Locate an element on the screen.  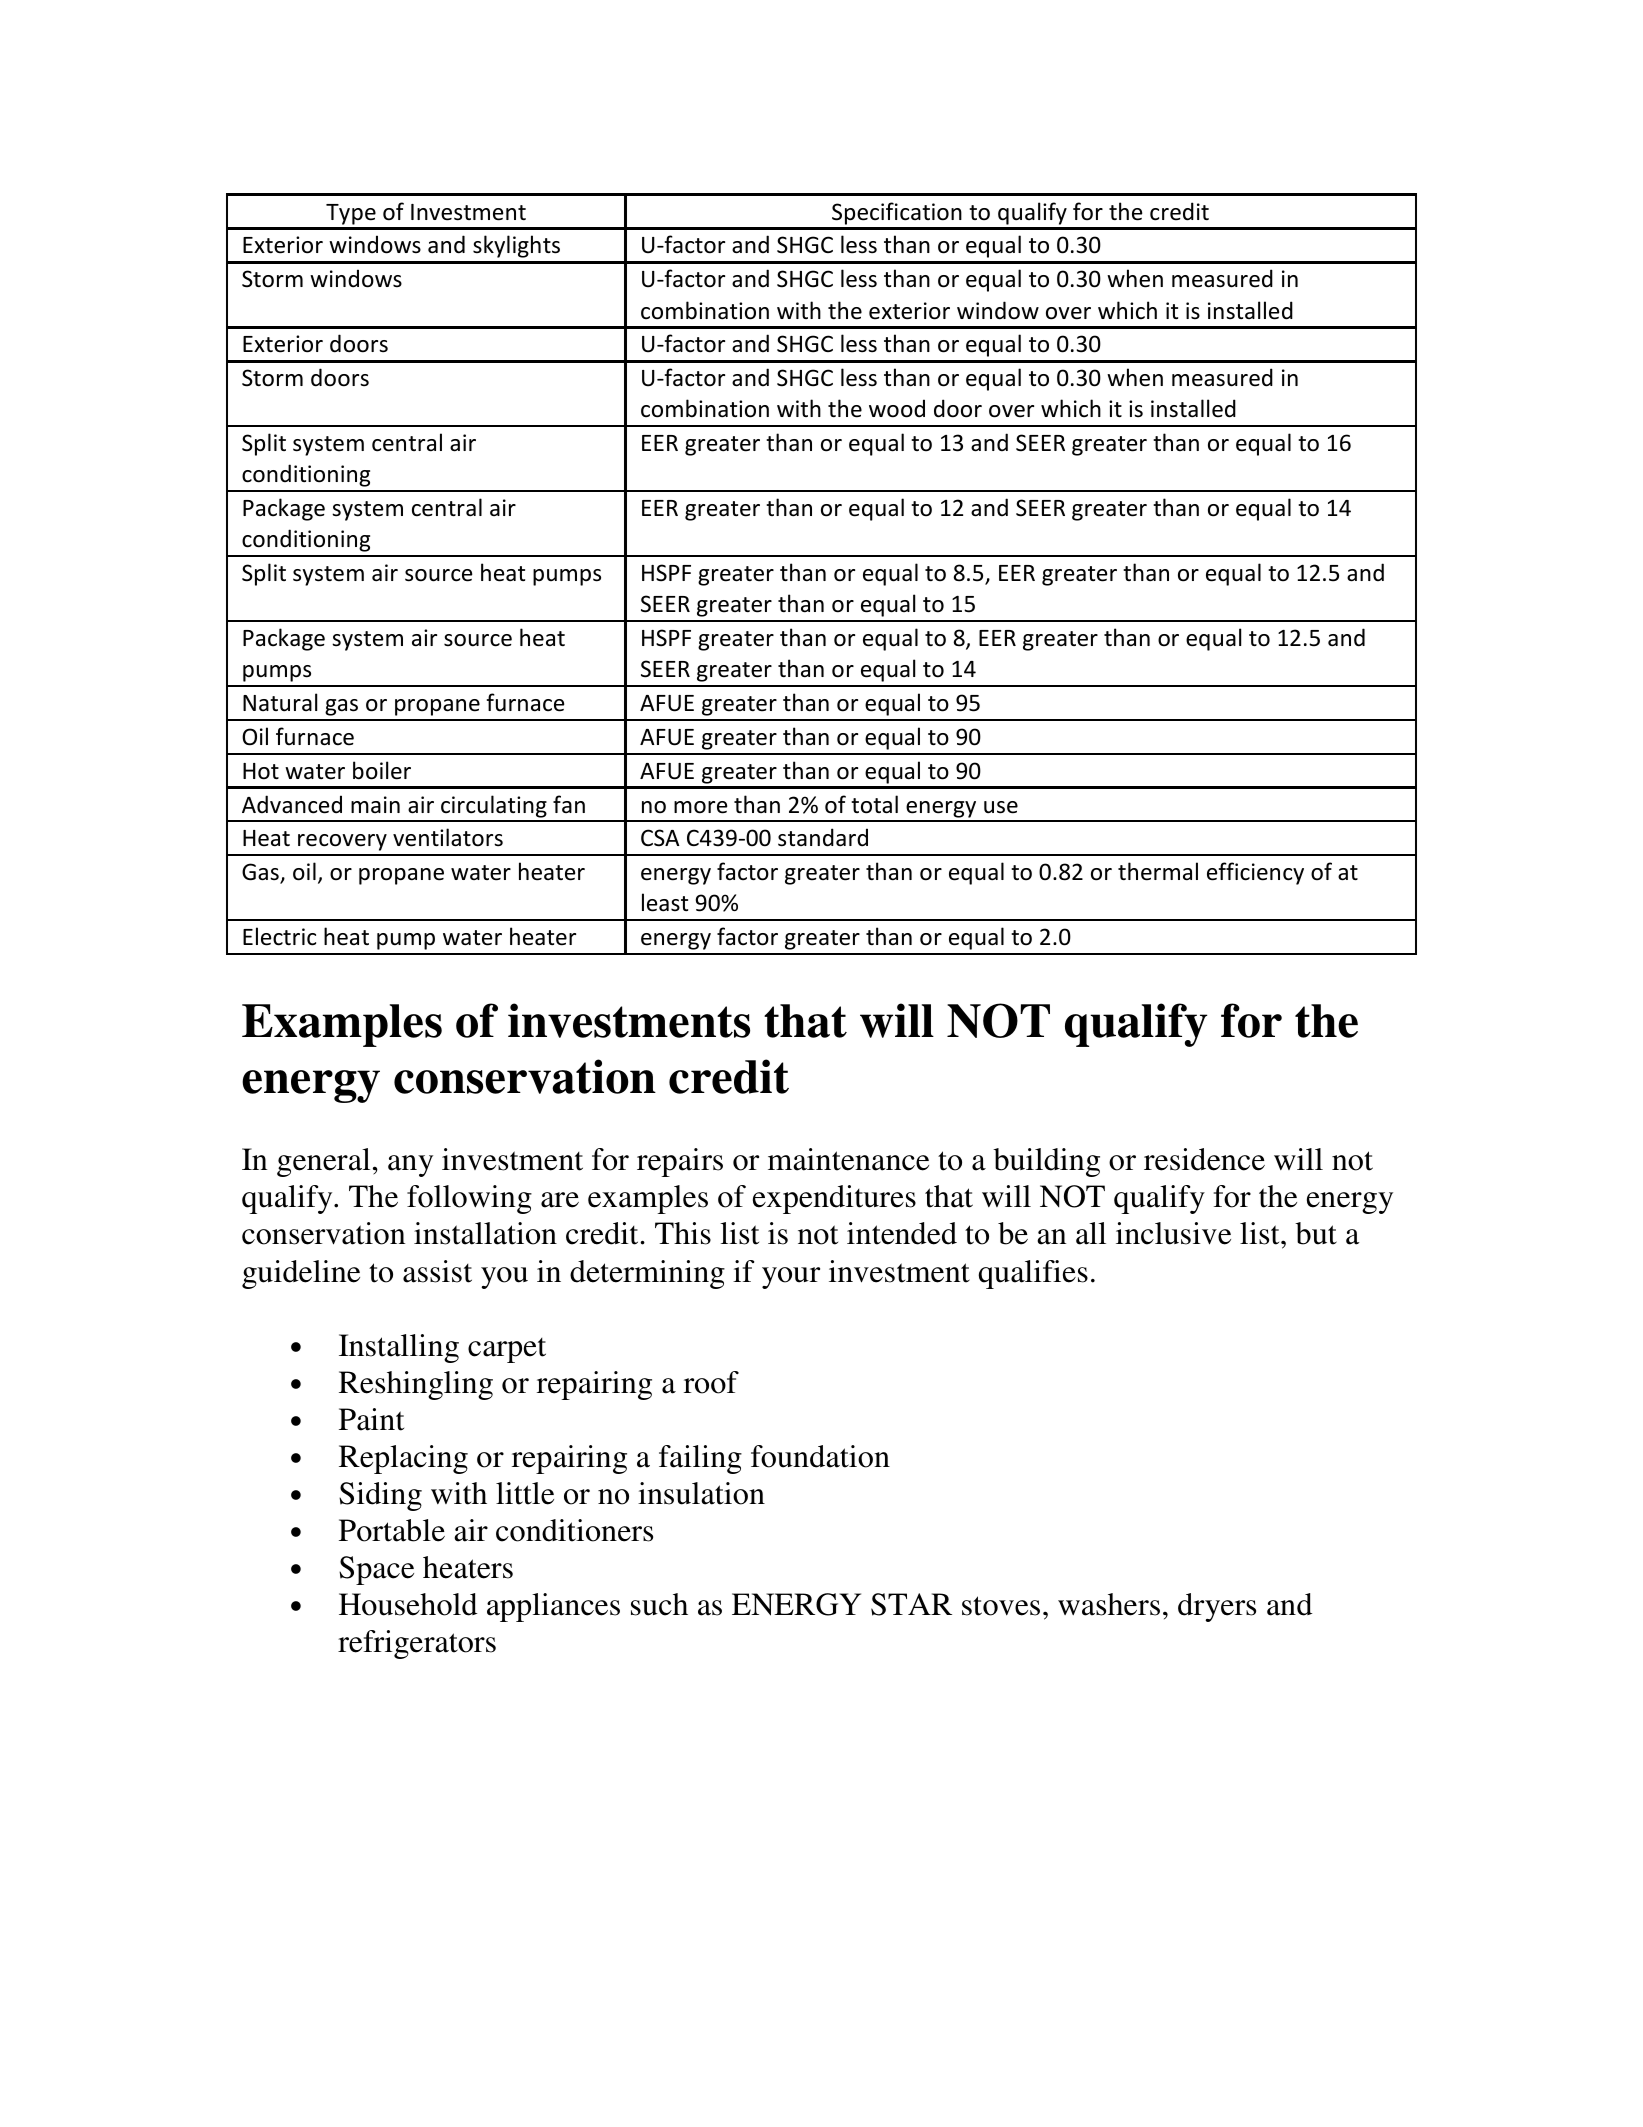
Natural is located at coordinates (280, 702).
